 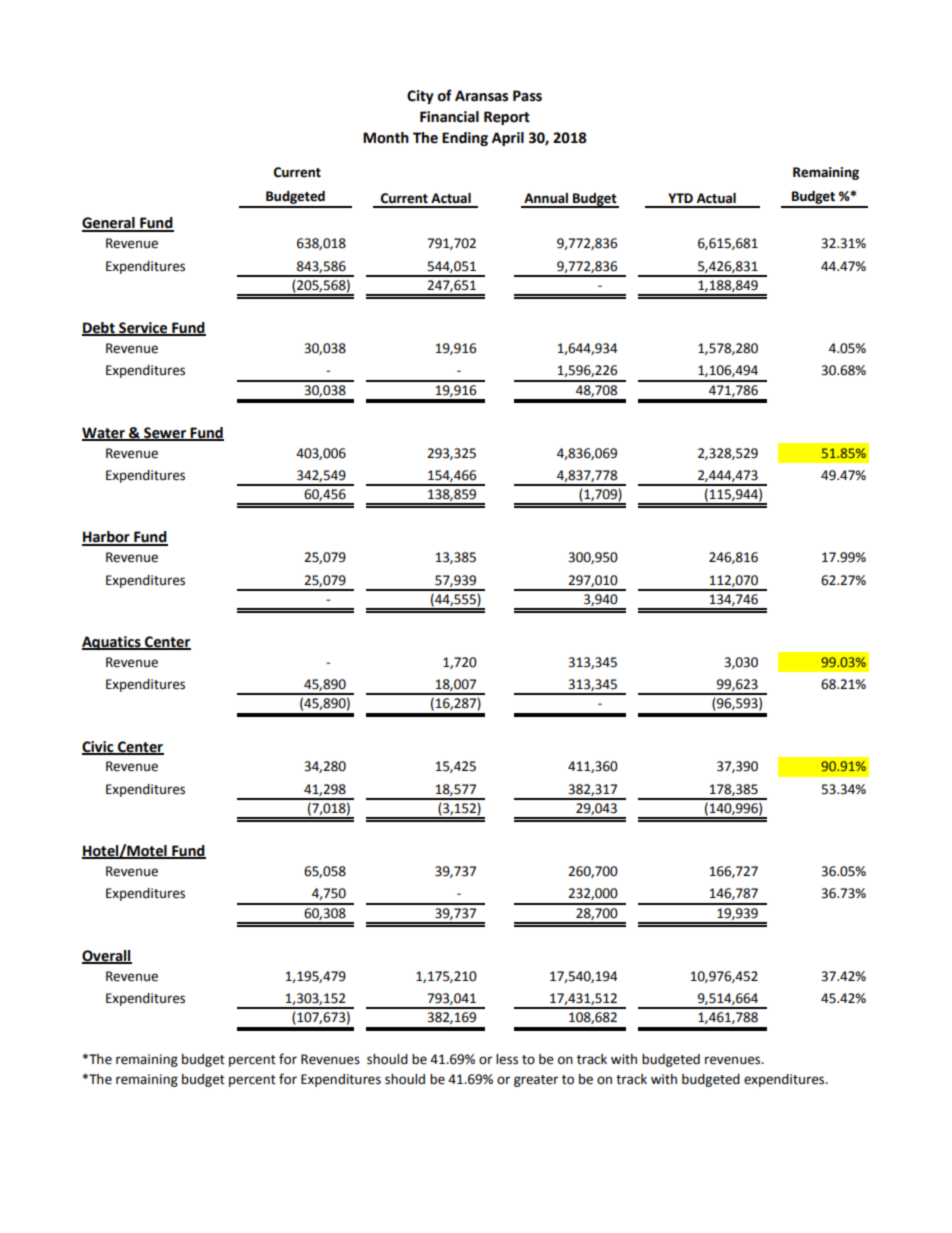 What do you see at coordinates (99, 747) in the screenshot?
I see `Civic` at bounding box center [99, 747].
